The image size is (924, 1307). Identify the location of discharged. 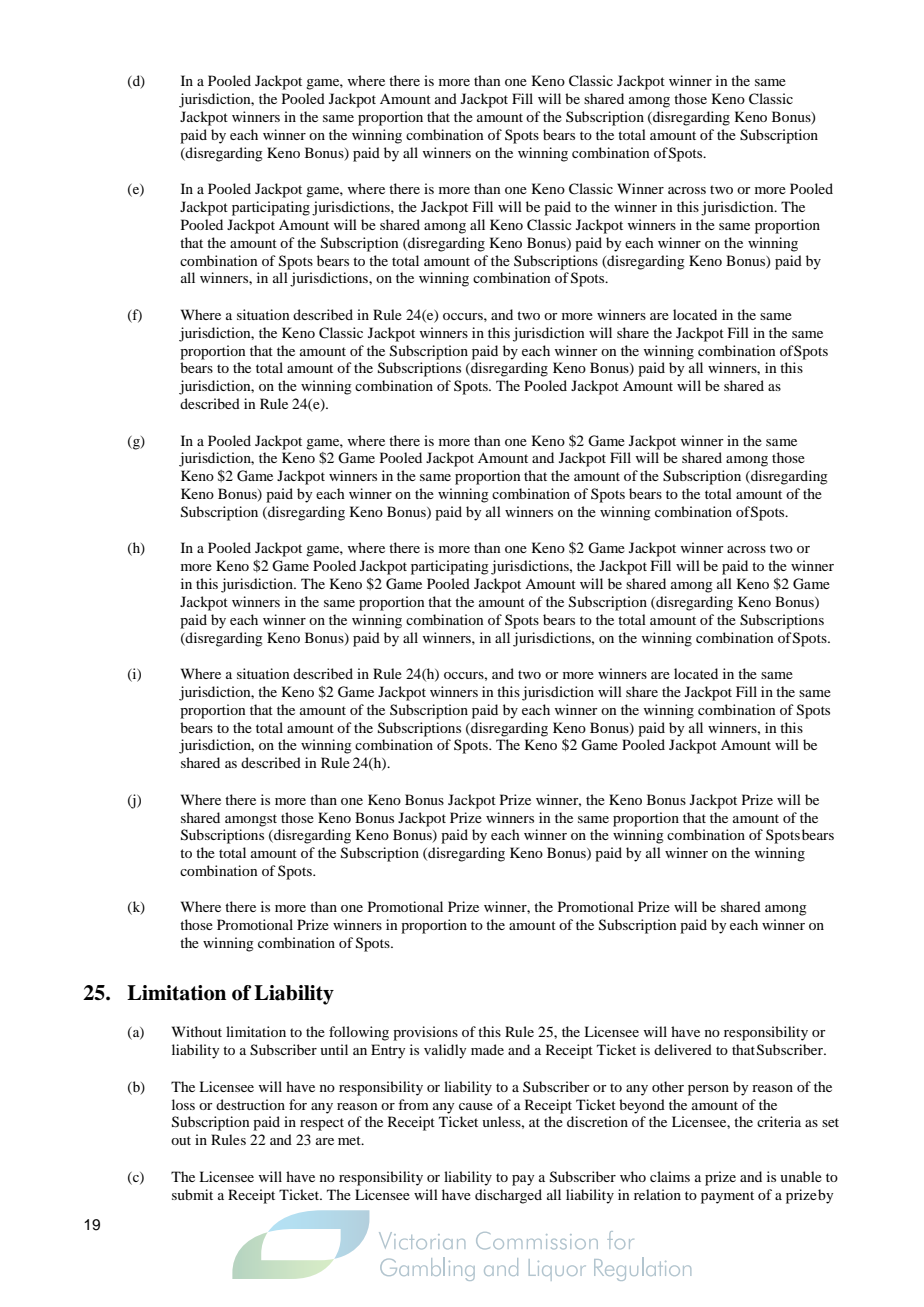
(508, 1196).
